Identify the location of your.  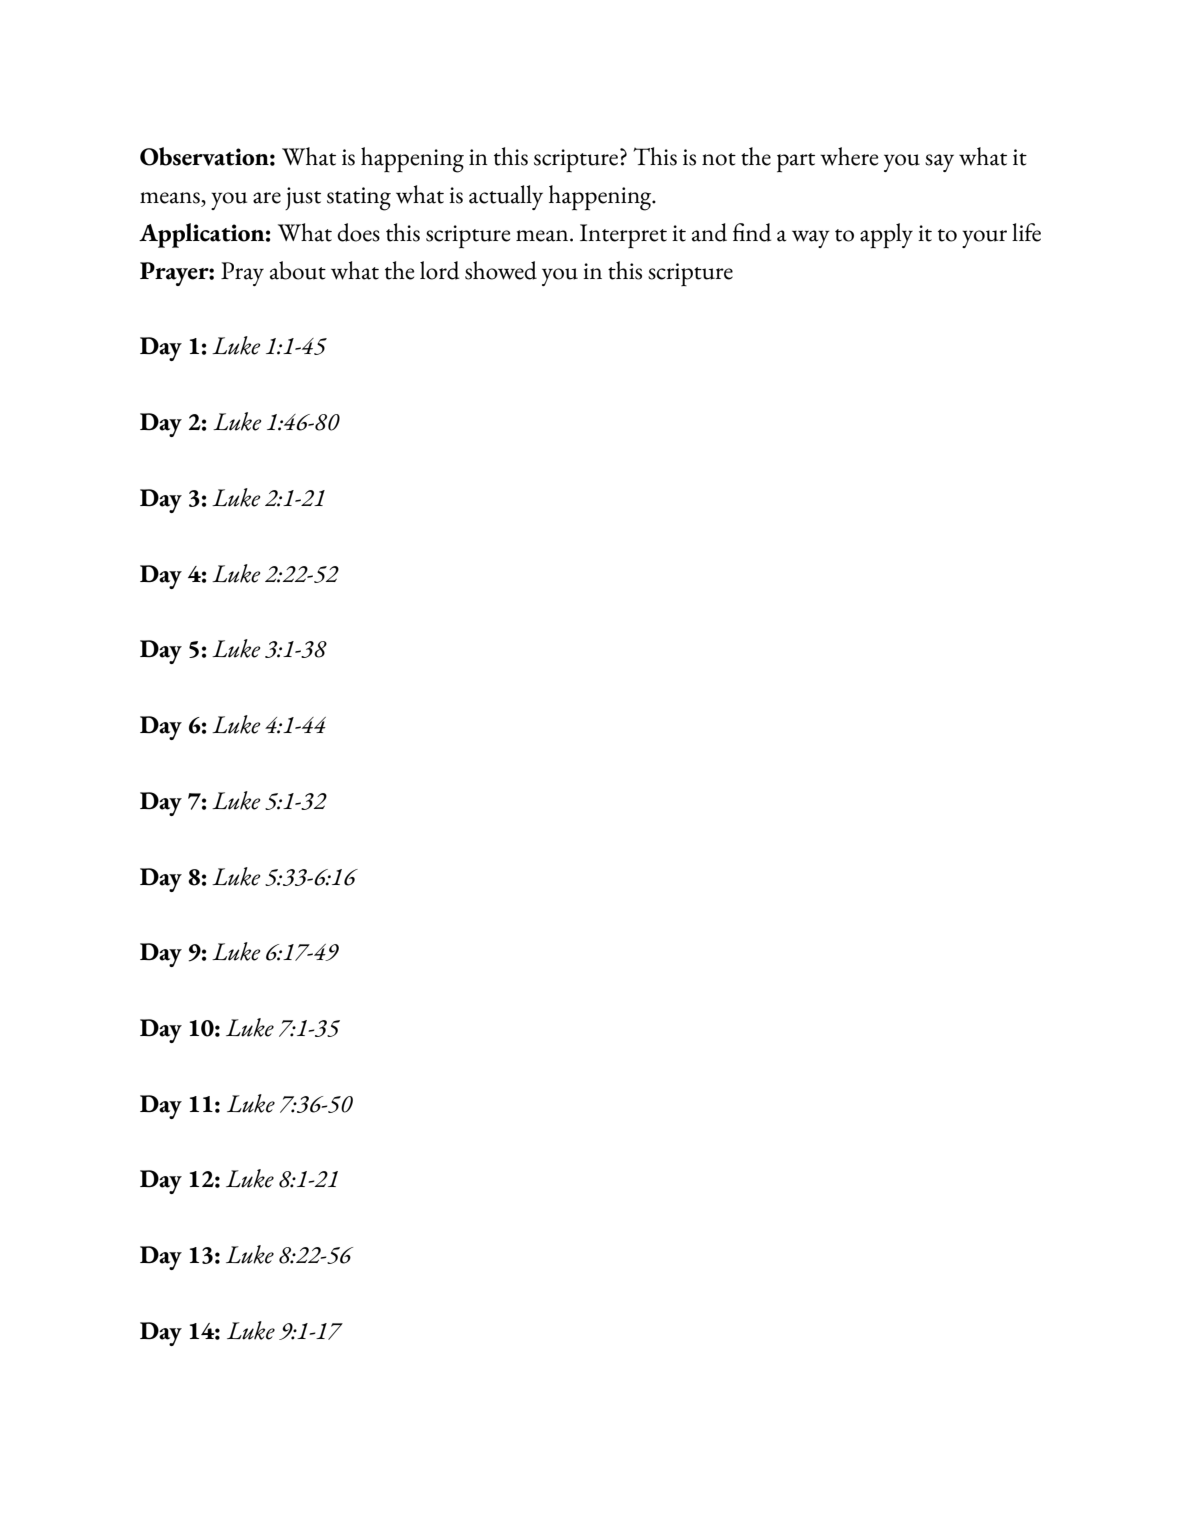
(984, 239).
